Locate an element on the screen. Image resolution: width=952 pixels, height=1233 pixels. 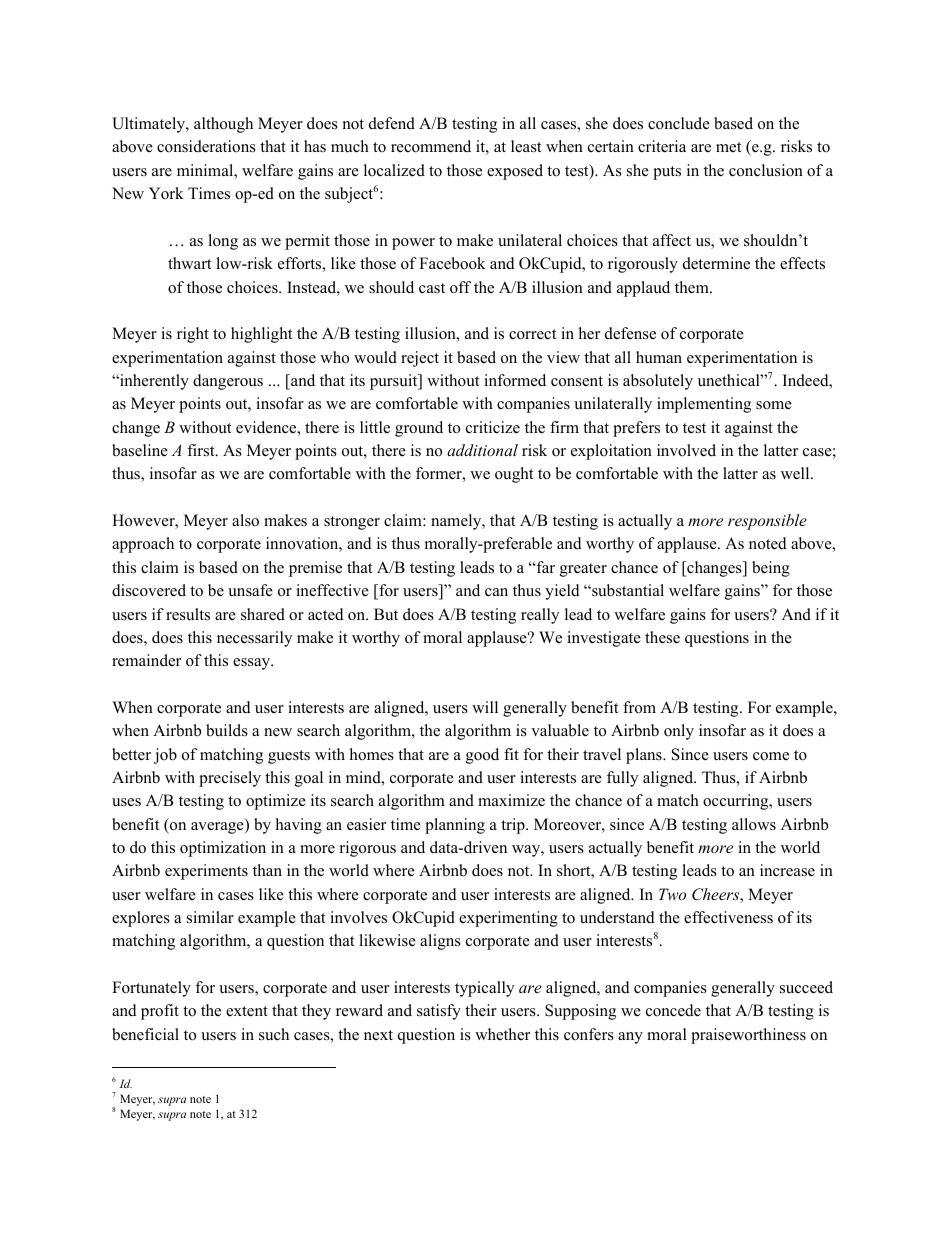
concede is located at coordinates (673, 1010).
